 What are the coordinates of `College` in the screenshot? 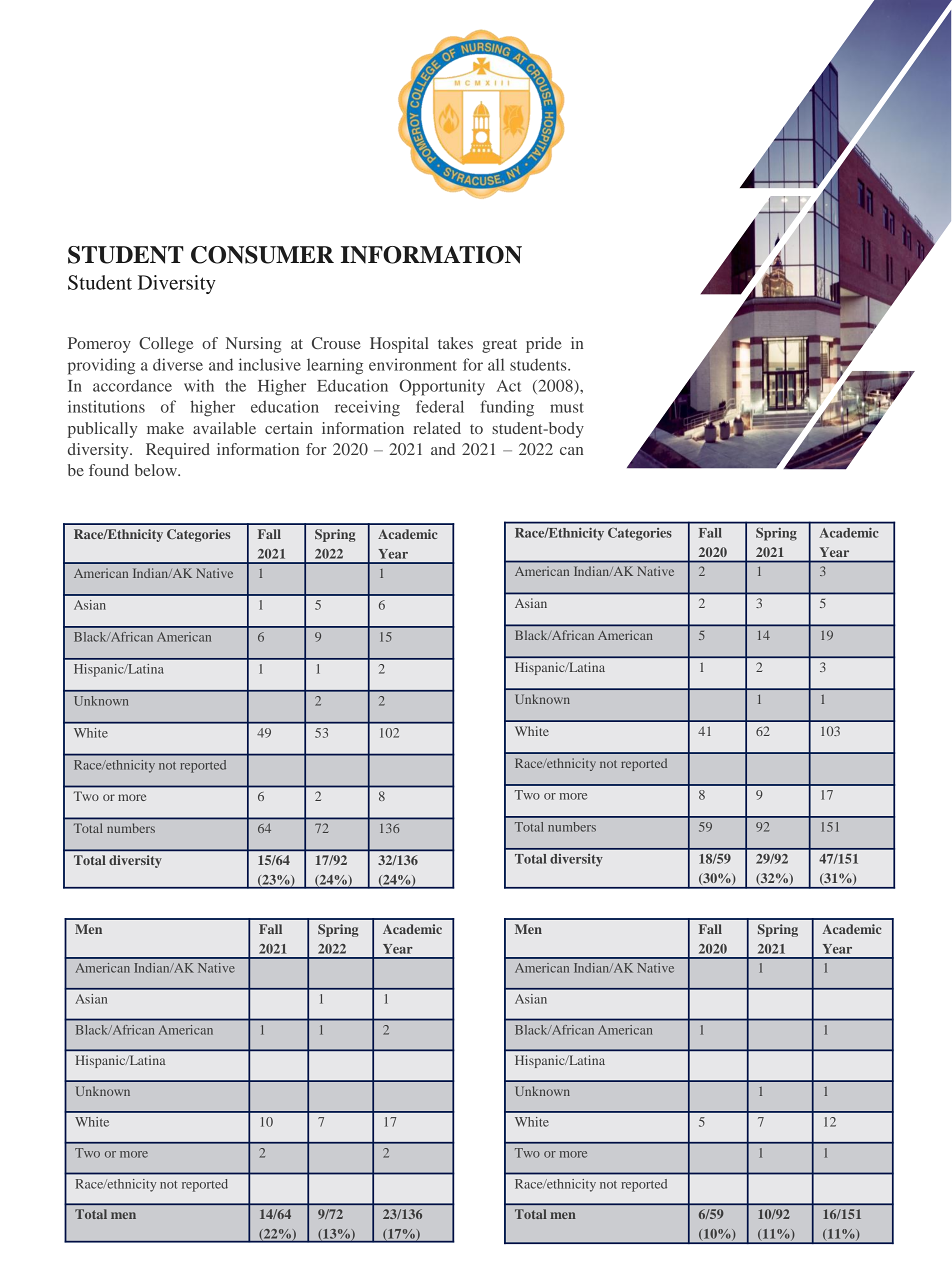 It's located at (166, 345).
